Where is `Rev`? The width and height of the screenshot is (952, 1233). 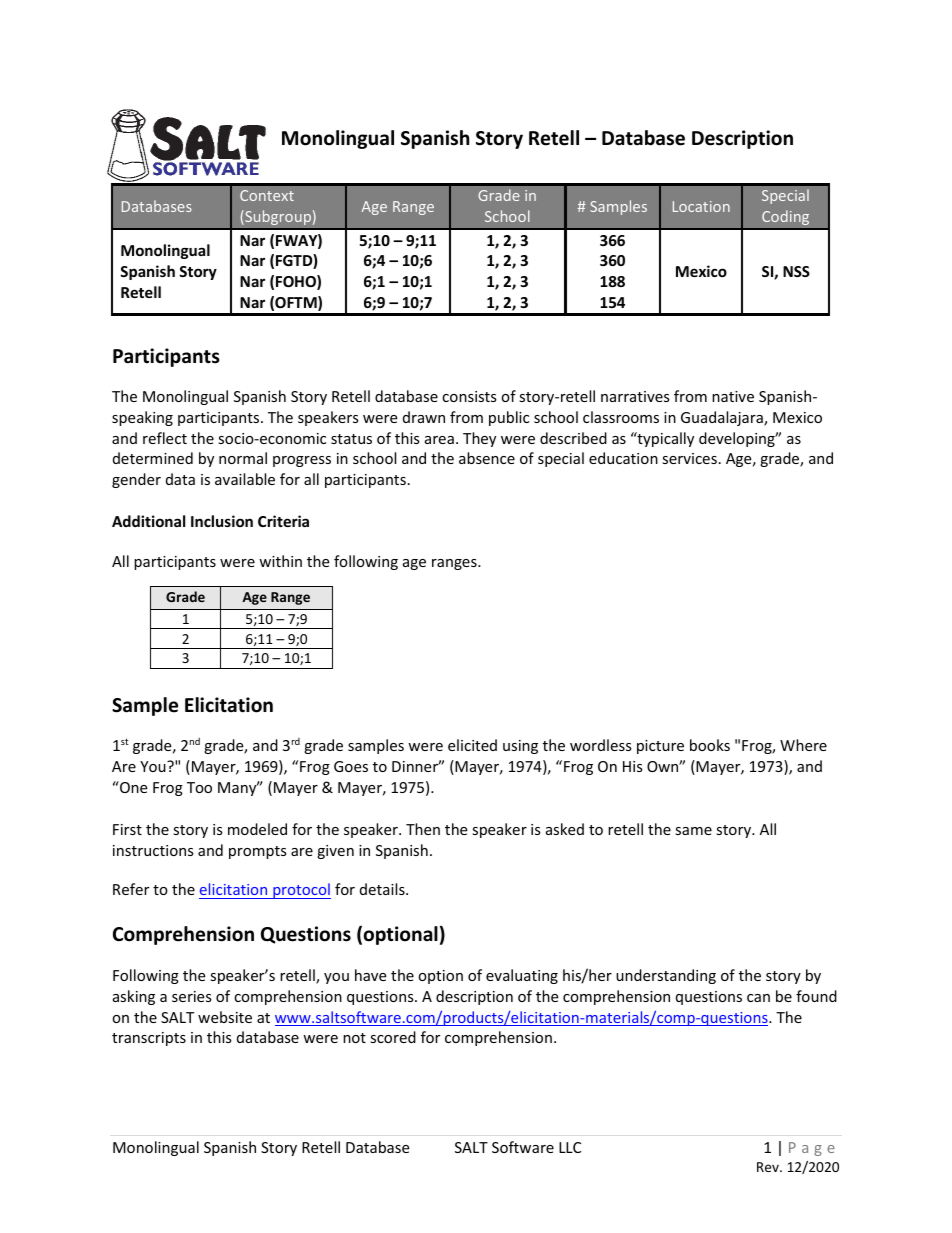 Rev is located at coordinates (769, 1167).
